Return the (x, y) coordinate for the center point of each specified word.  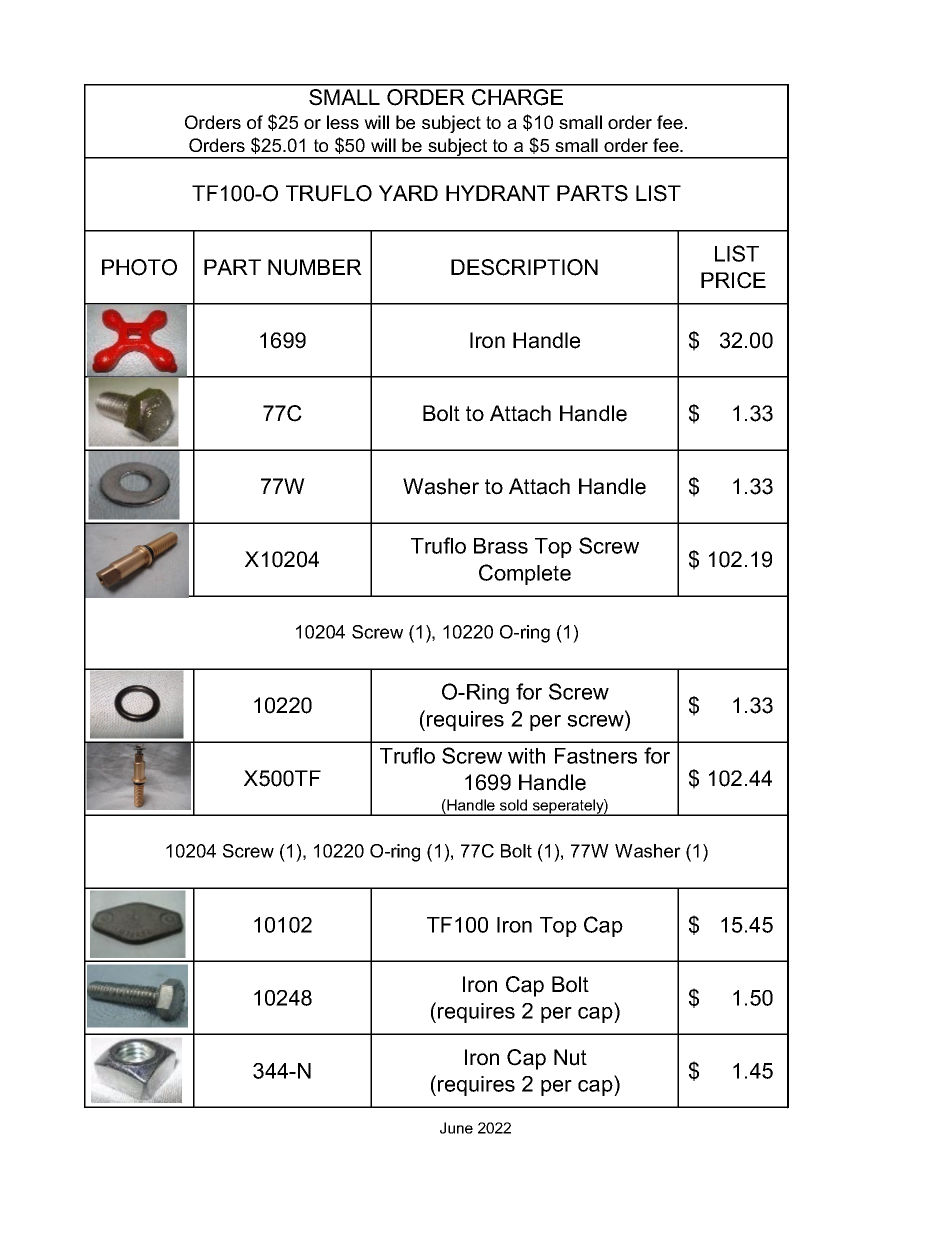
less (343, 122)
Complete (525, 574)
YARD (408, 193)
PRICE (733, 280)
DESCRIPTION (524, 267)
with (526, 756)
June (456, 1128)
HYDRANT (498, 193)
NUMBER (315, 267)
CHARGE (517, 97)
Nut (570, 1057)
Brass (501, 546)
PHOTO (139, 267)
